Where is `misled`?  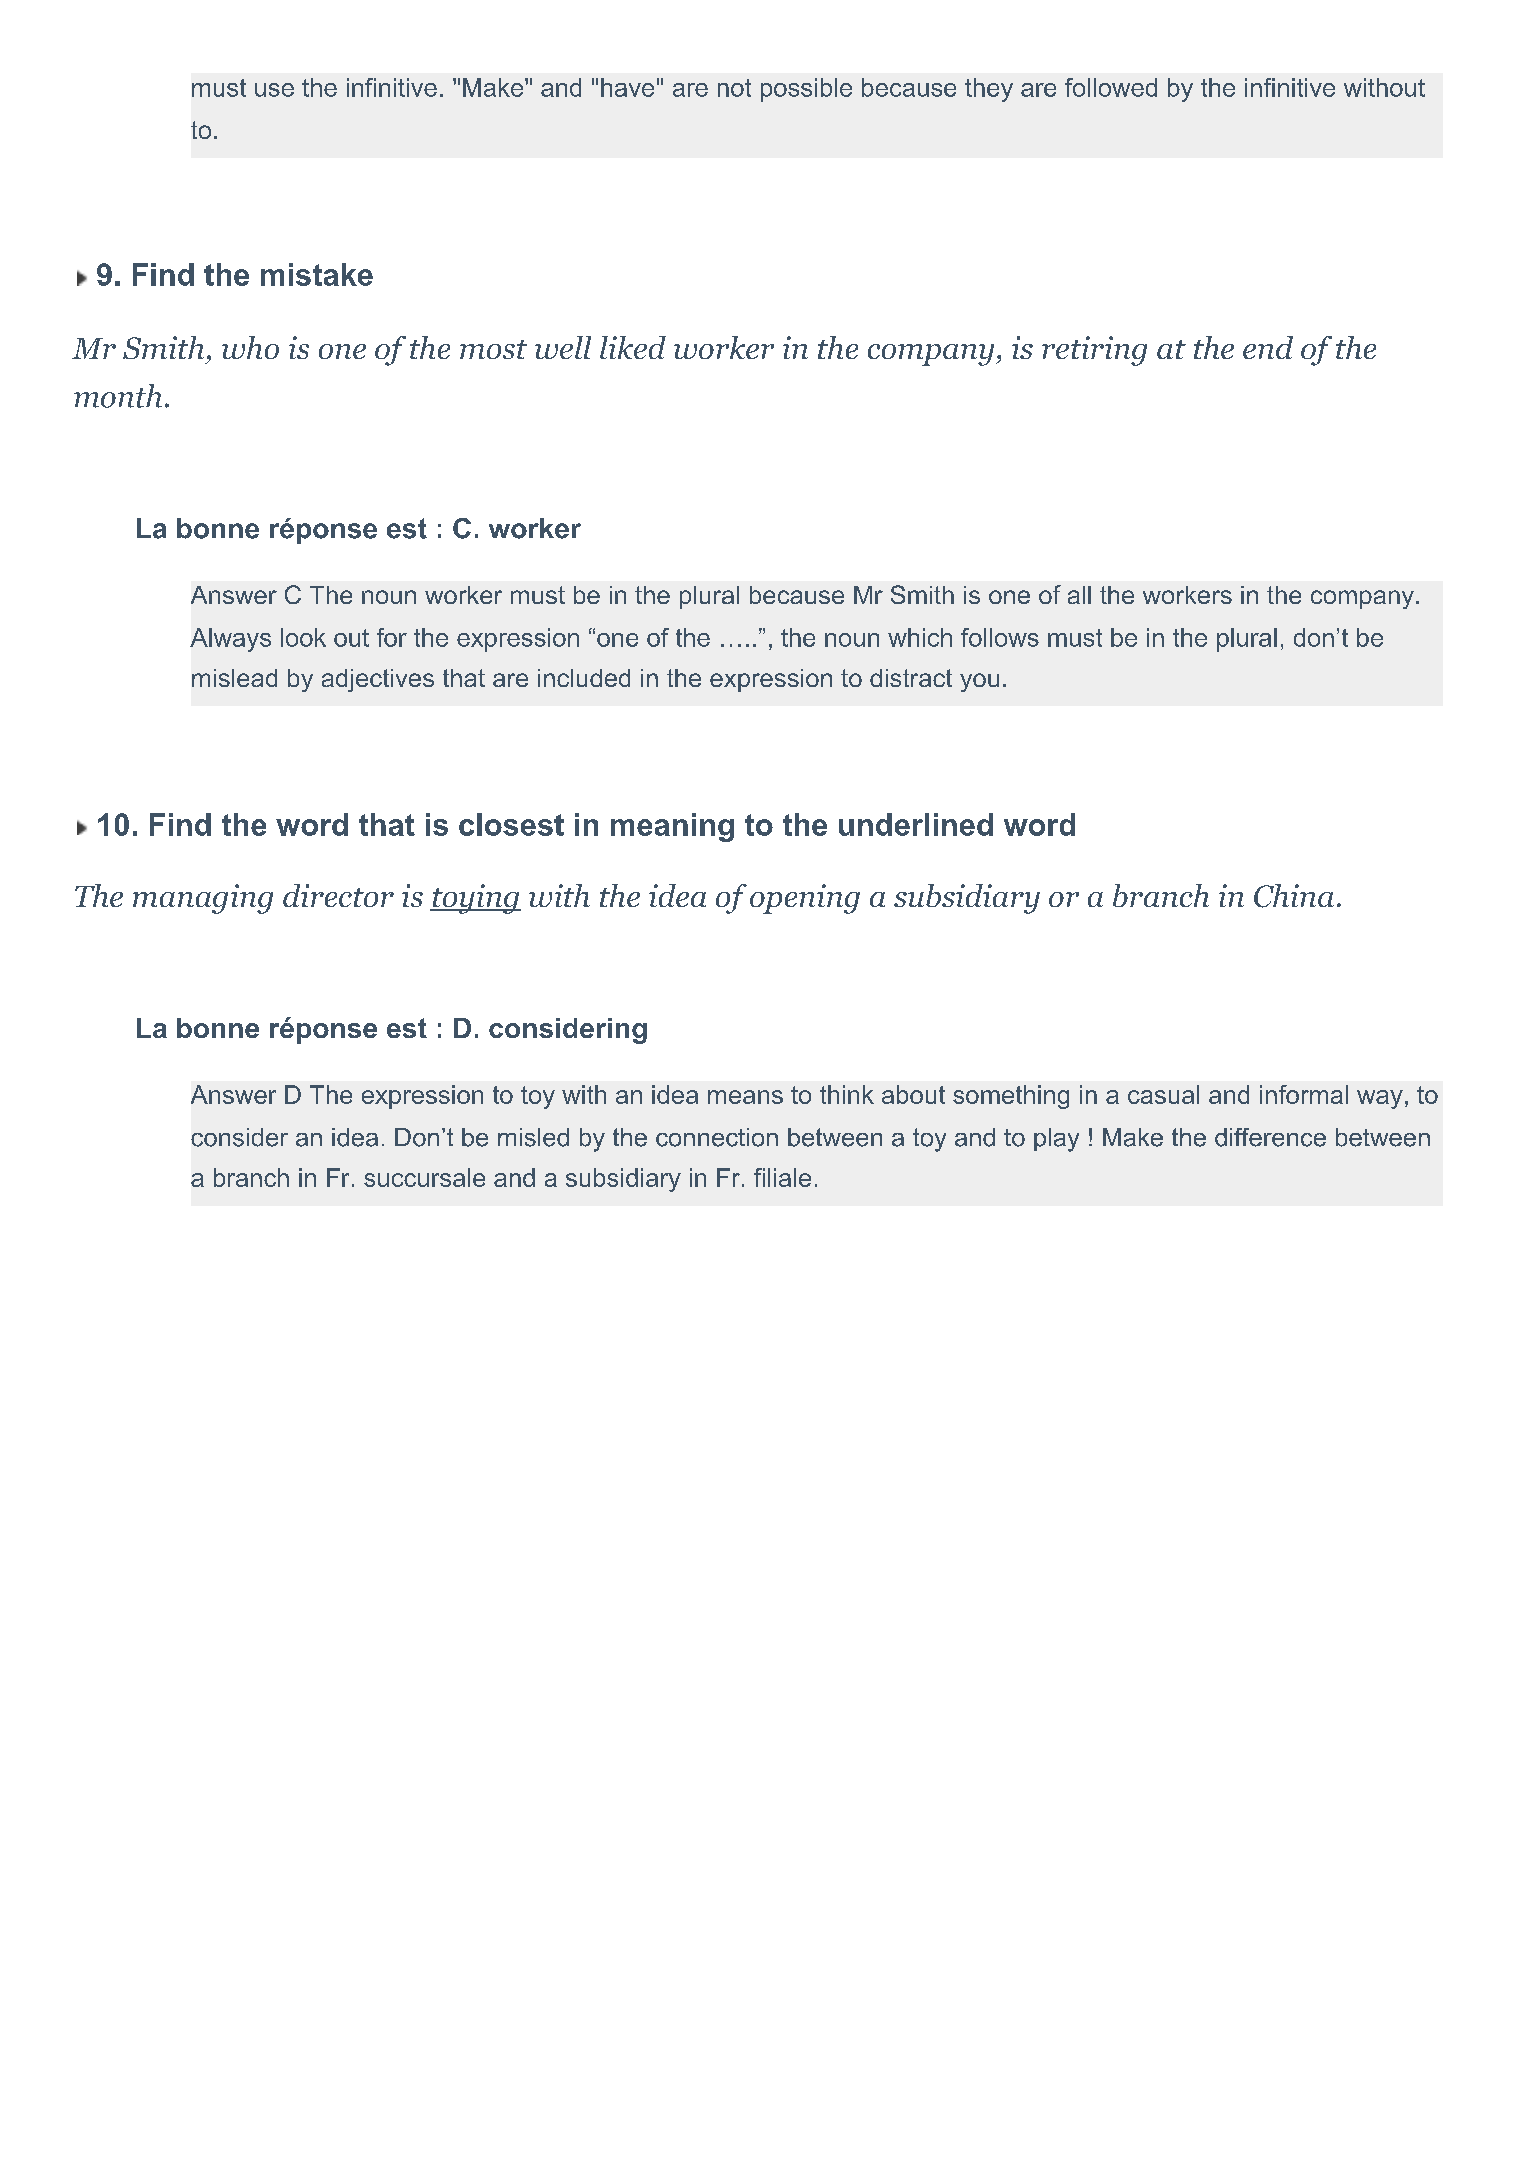 misled is located at coordinates (533, 1137).
